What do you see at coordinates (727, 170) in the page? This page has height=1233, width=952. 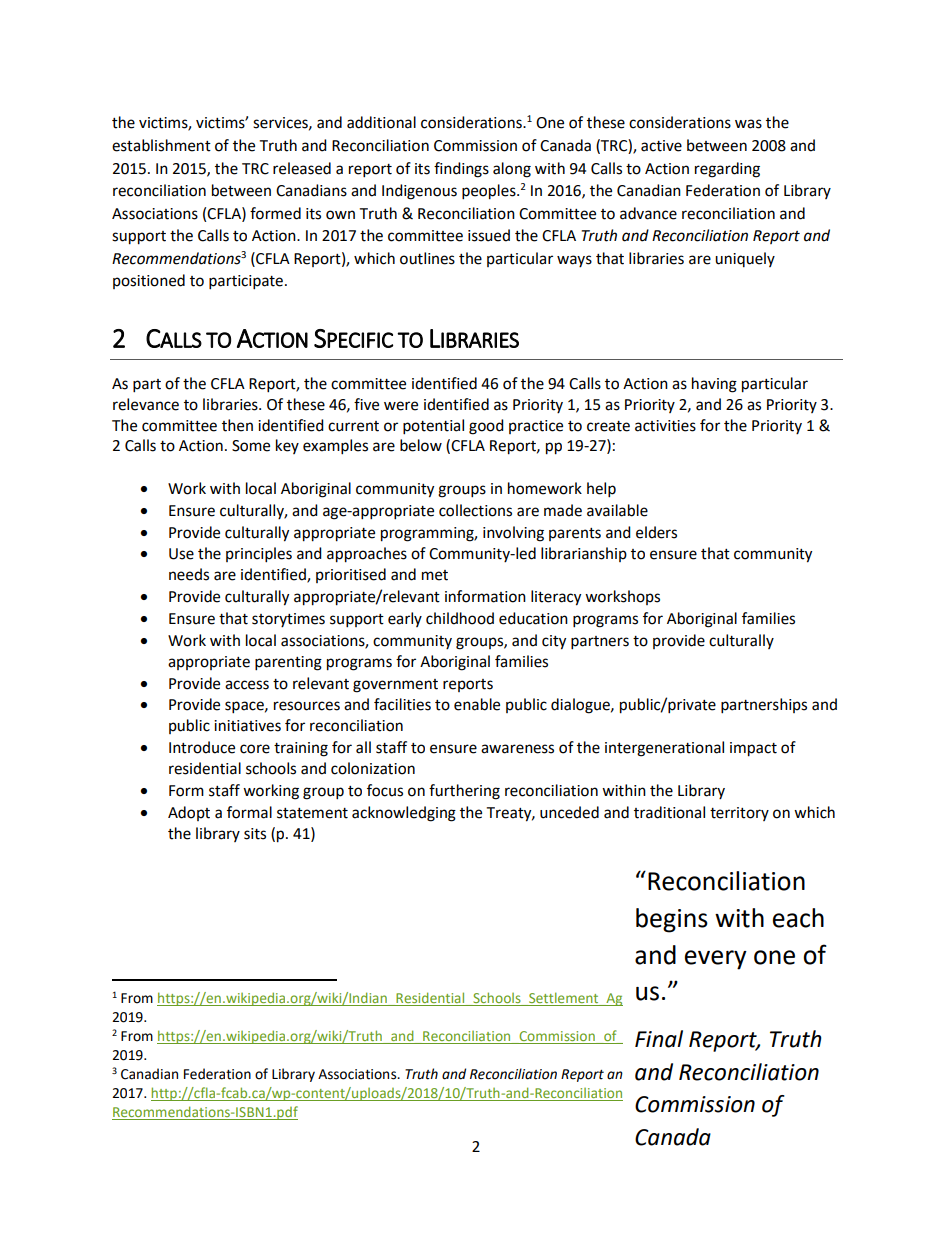 I see `regarding` at bounding box center [727, 170].
